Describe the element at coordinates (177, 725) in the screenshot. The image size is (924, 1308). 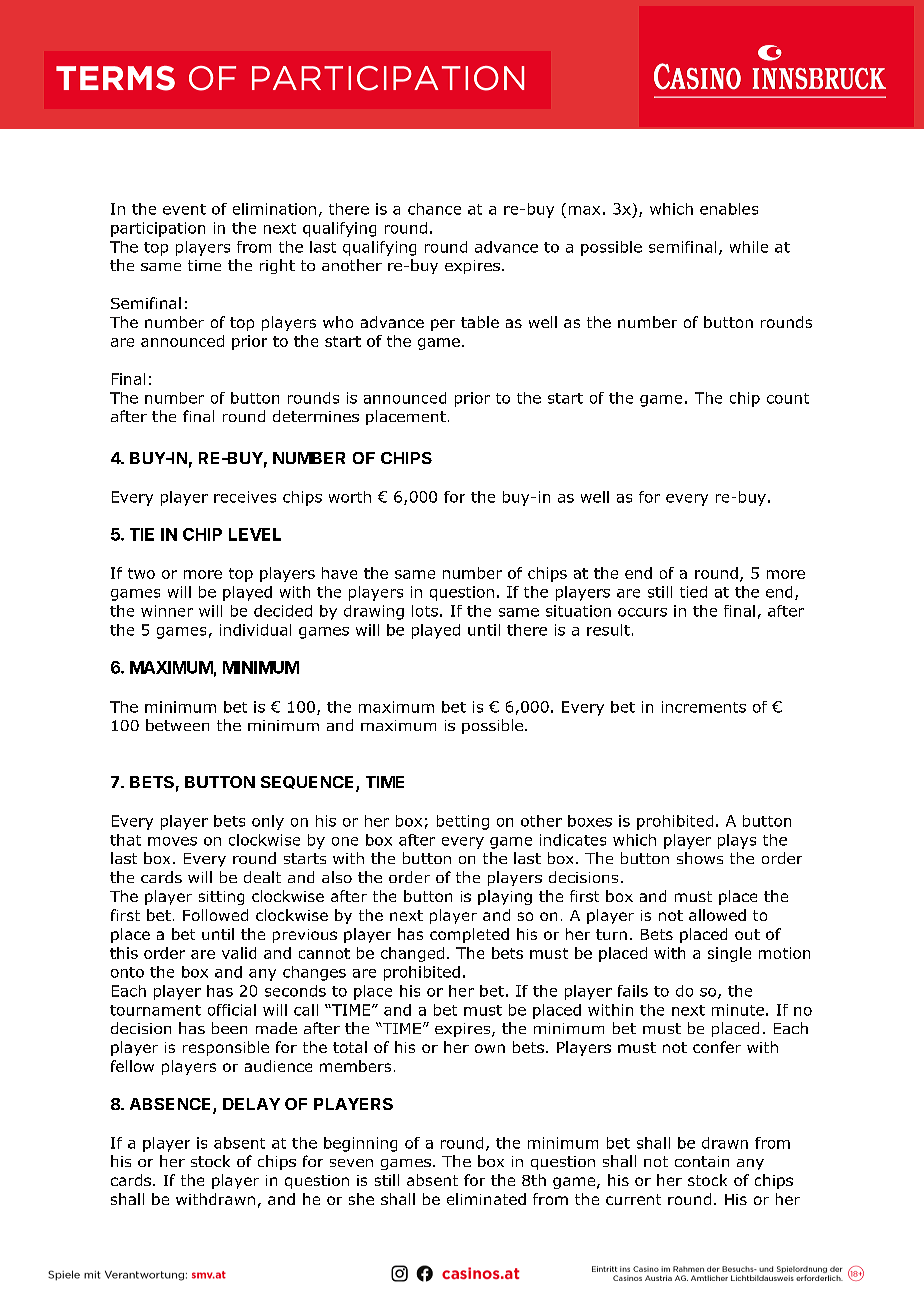
I see `between` at that location.
